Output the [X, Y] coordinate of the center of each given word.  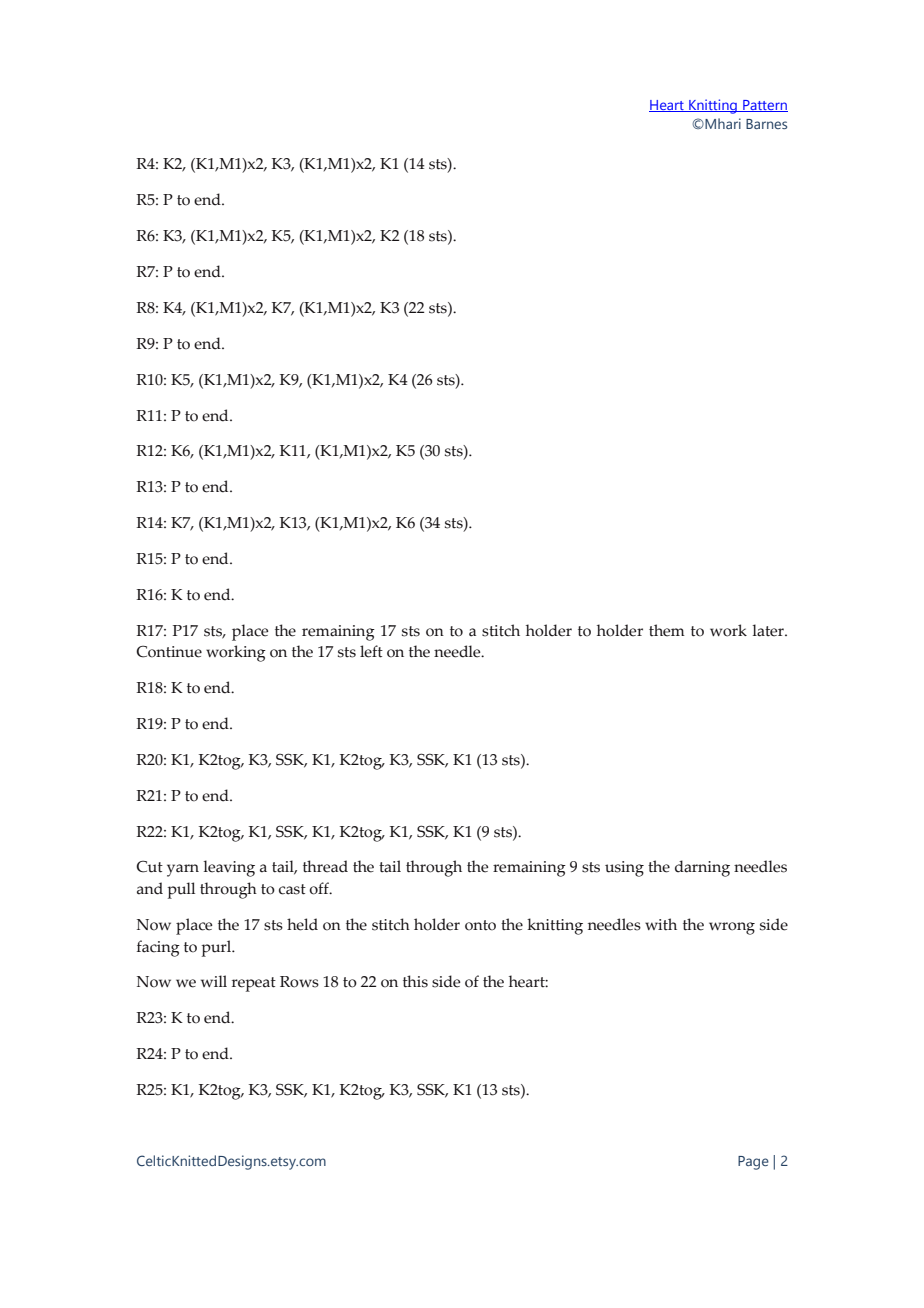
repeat [254, 984]
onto [480, 925]
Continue [169, 651]
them [667, 630]
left [371, 651]
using [624, 869]
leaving [229, 868]
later [769, 630]
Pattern [764, 106]
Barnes [766, 124]
